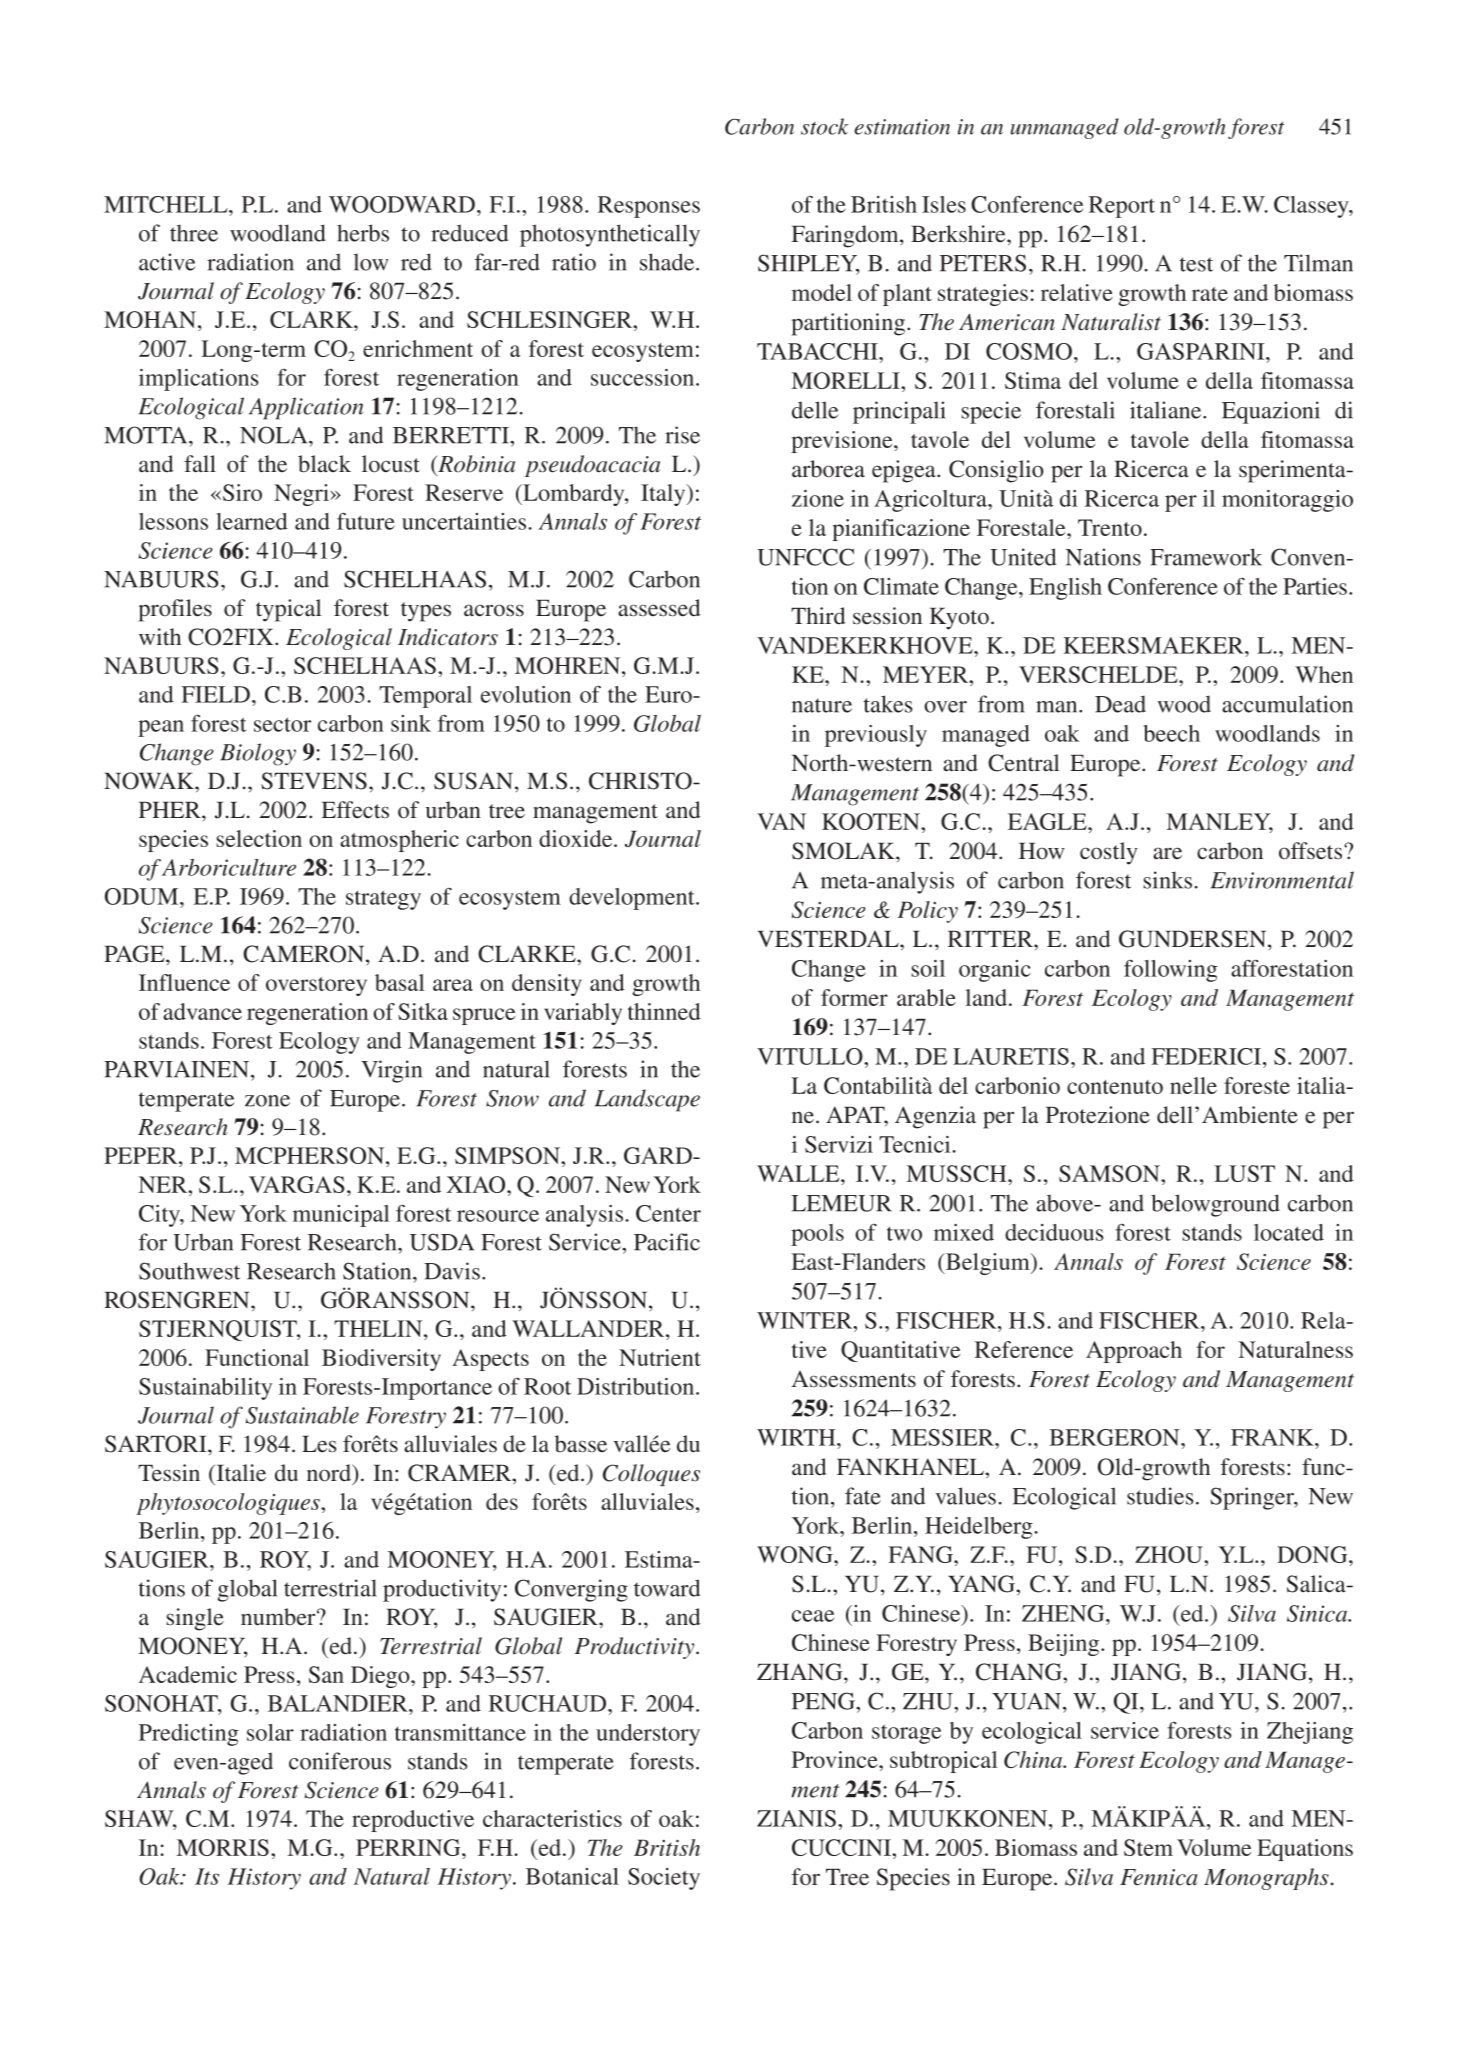 This screenshot has height=2062, width=1458. What do you see at coordinates (222, 1847) in the screenshot?
I see `MORRIS` at bounding box center [222, 1847].
